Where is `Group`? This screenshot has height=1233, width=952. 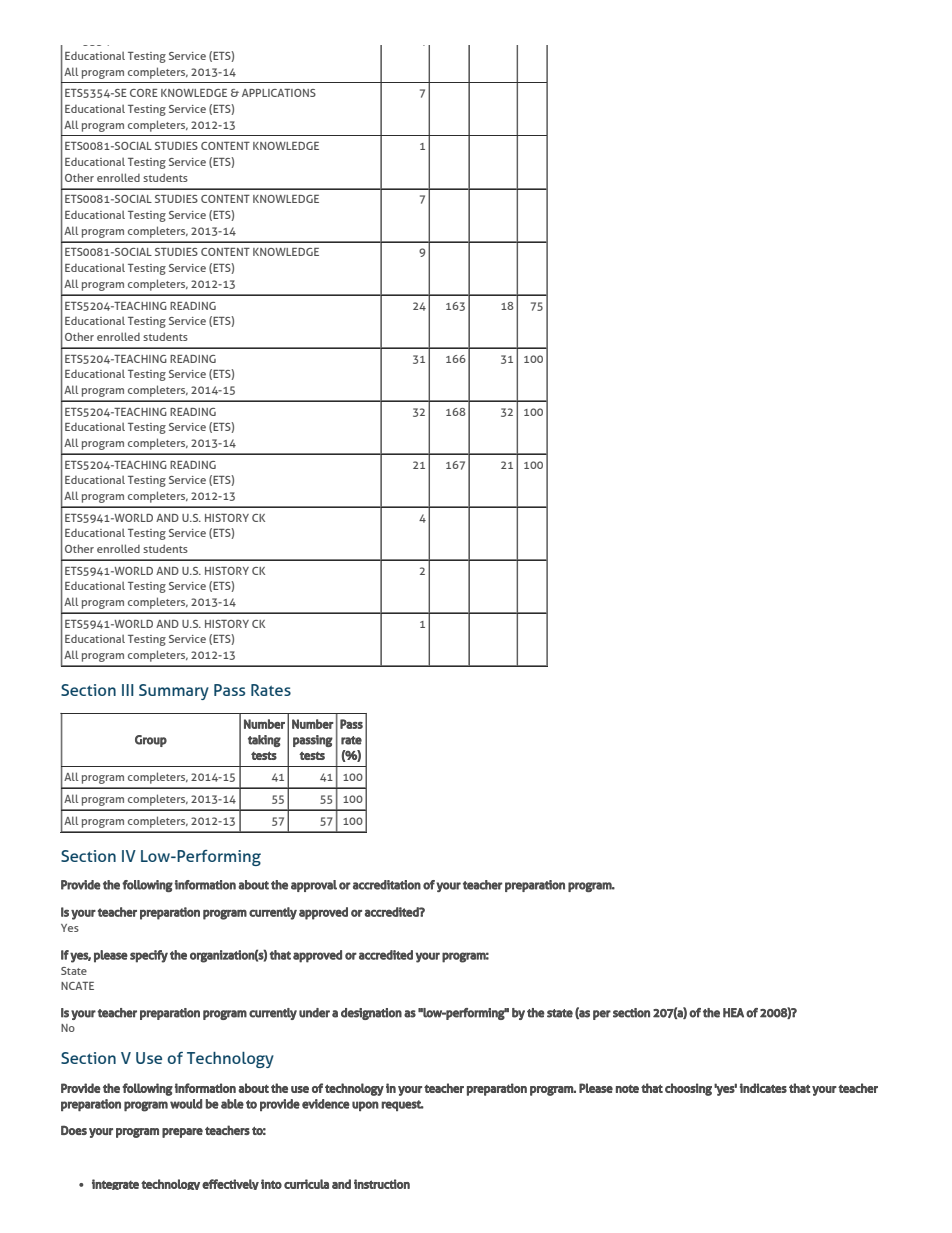 Group is located at coordinates (151, 741).
